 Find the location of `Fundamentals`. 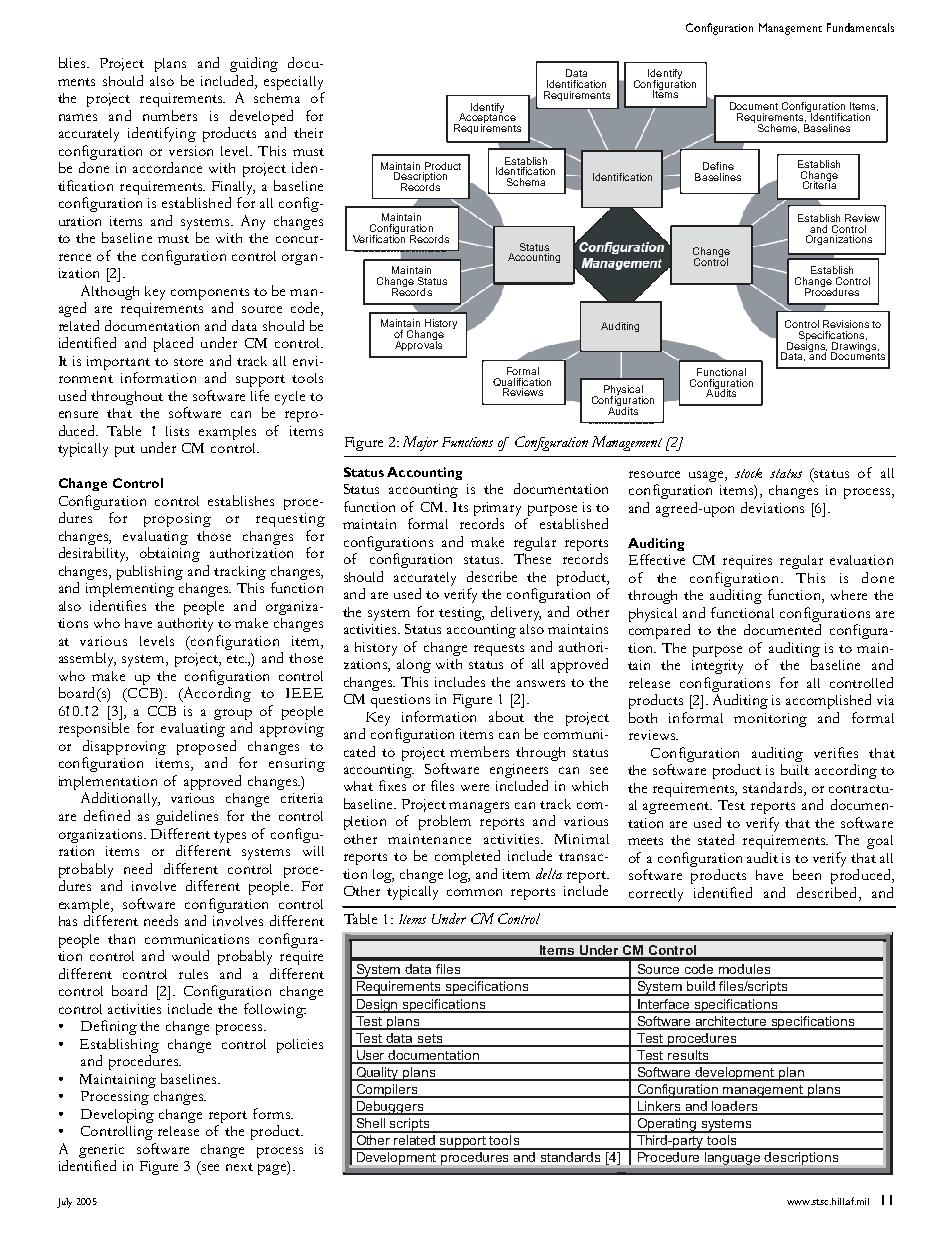

Fundamentals is located at coordinates (860, 27).
